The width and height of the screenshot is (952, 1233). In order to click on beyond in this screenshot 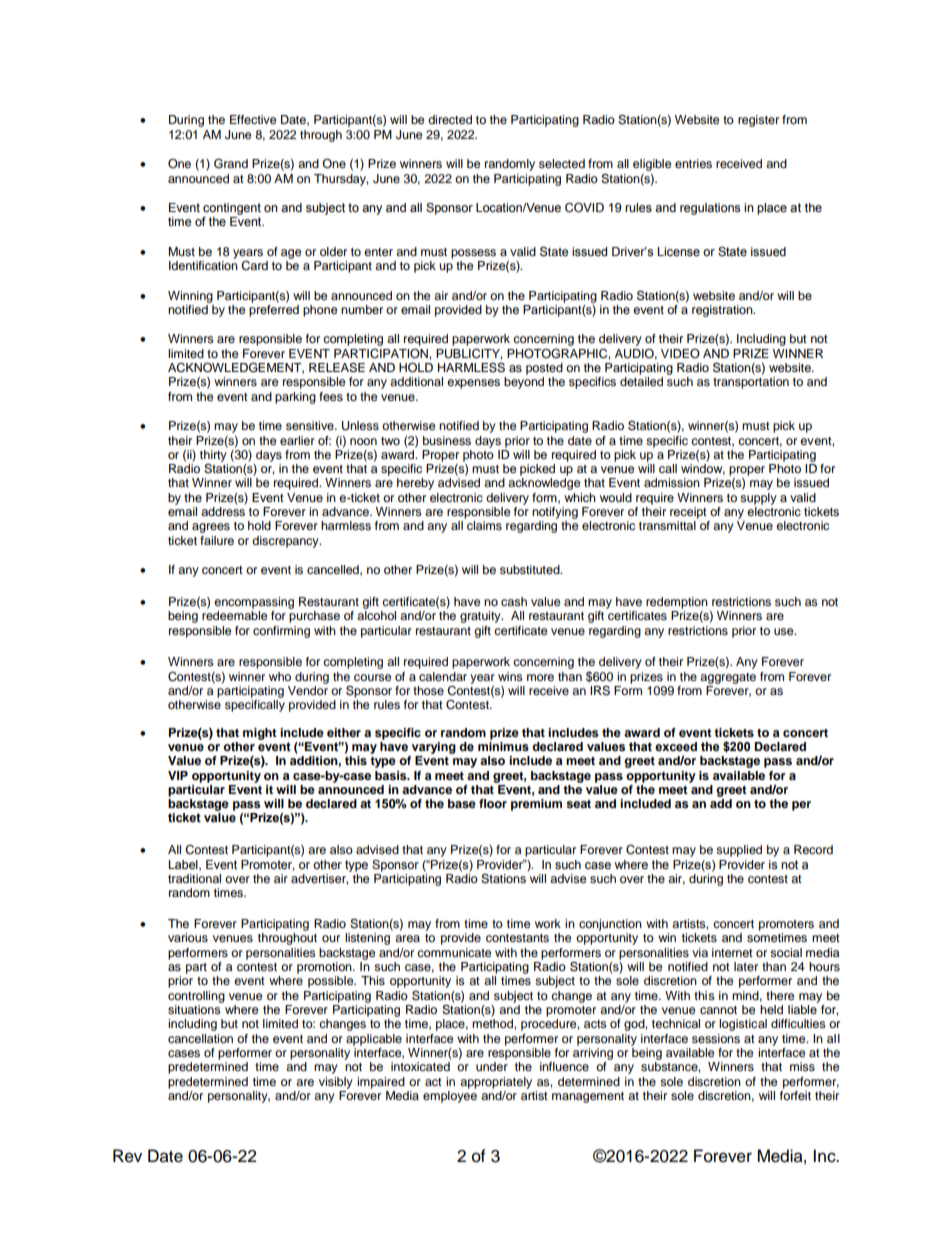, I will do `click(524, 383)`.
